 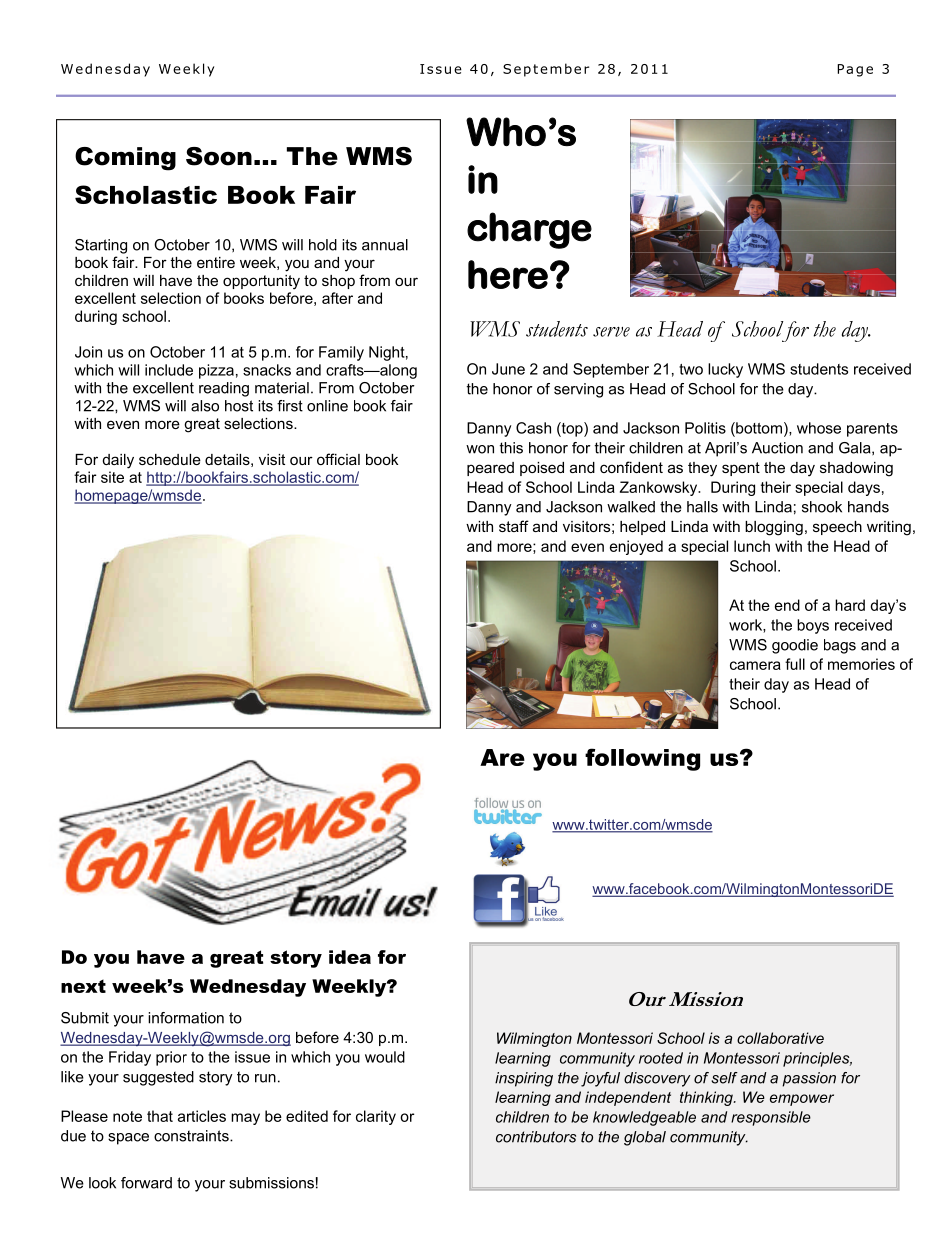 I want to click on following, so click(x=642, y=759).
